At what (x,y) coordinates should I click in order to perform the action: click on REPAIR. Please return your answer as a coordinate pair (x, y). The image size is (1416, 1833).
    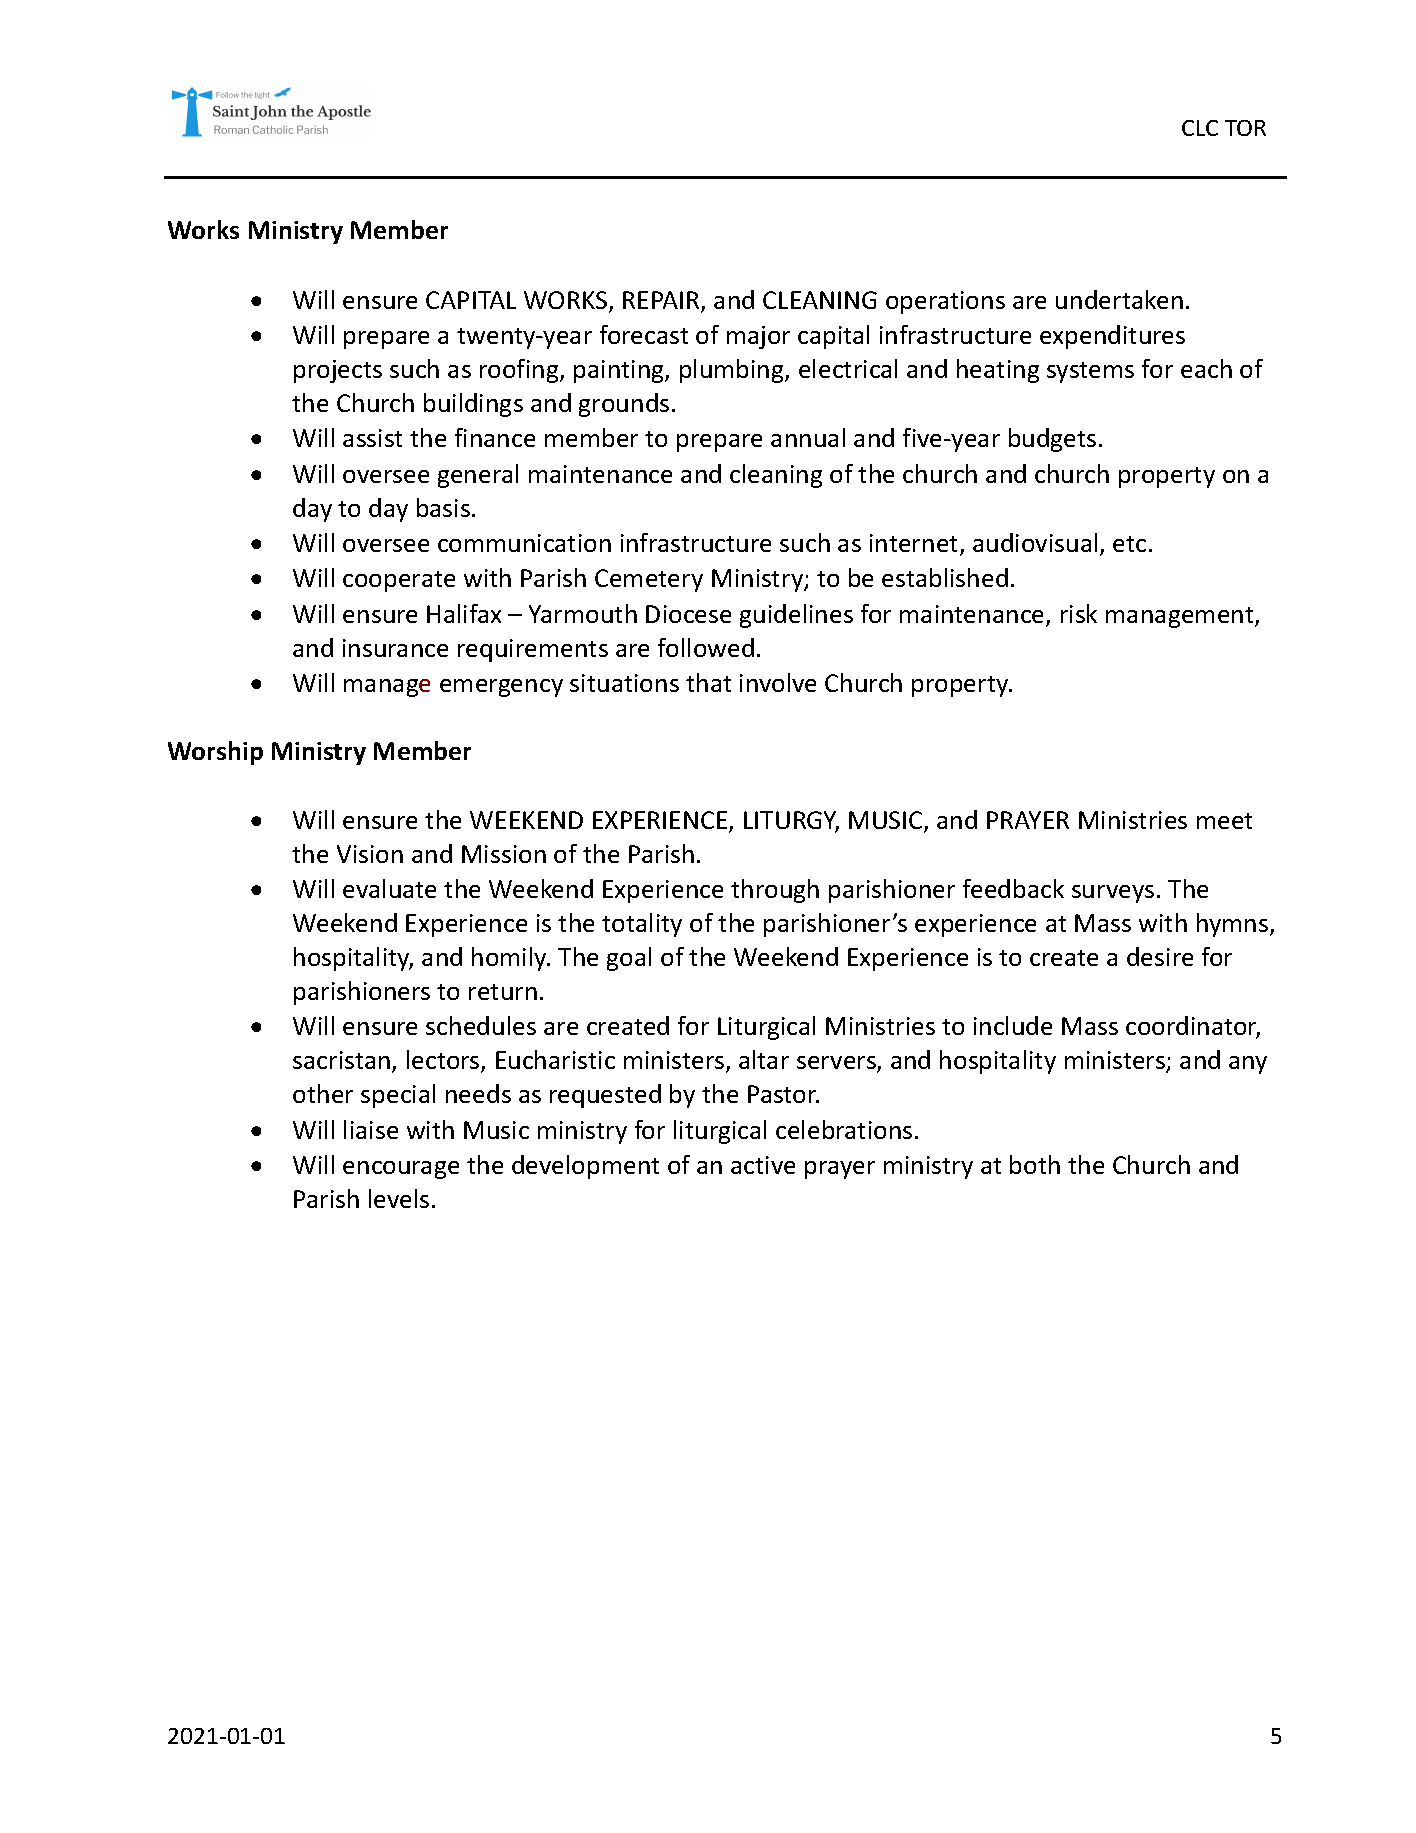
    Looking at the image, I should click on (662, 301).
